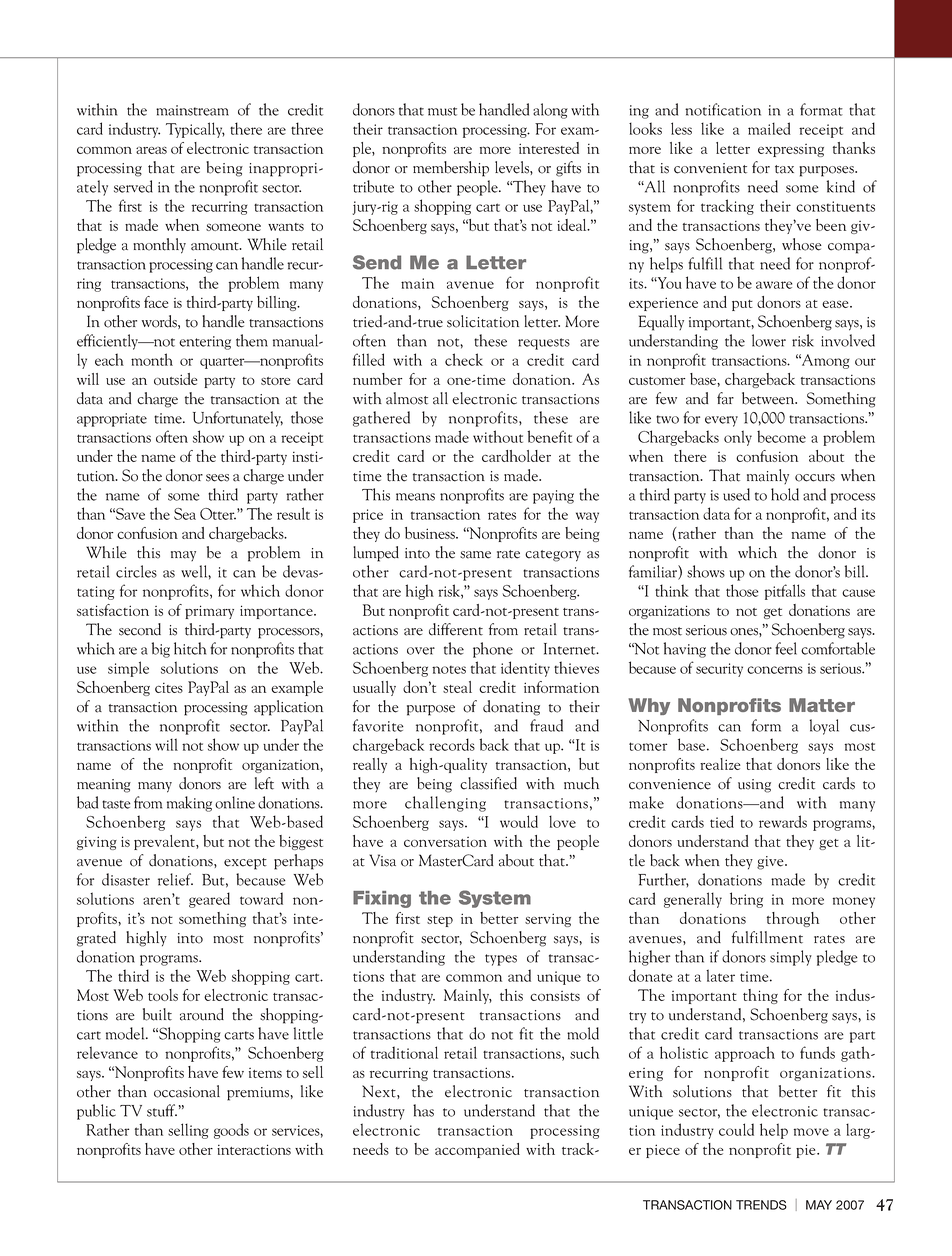 The image size is (952, 1256). I want to click on concerns, so click(775, 670).
